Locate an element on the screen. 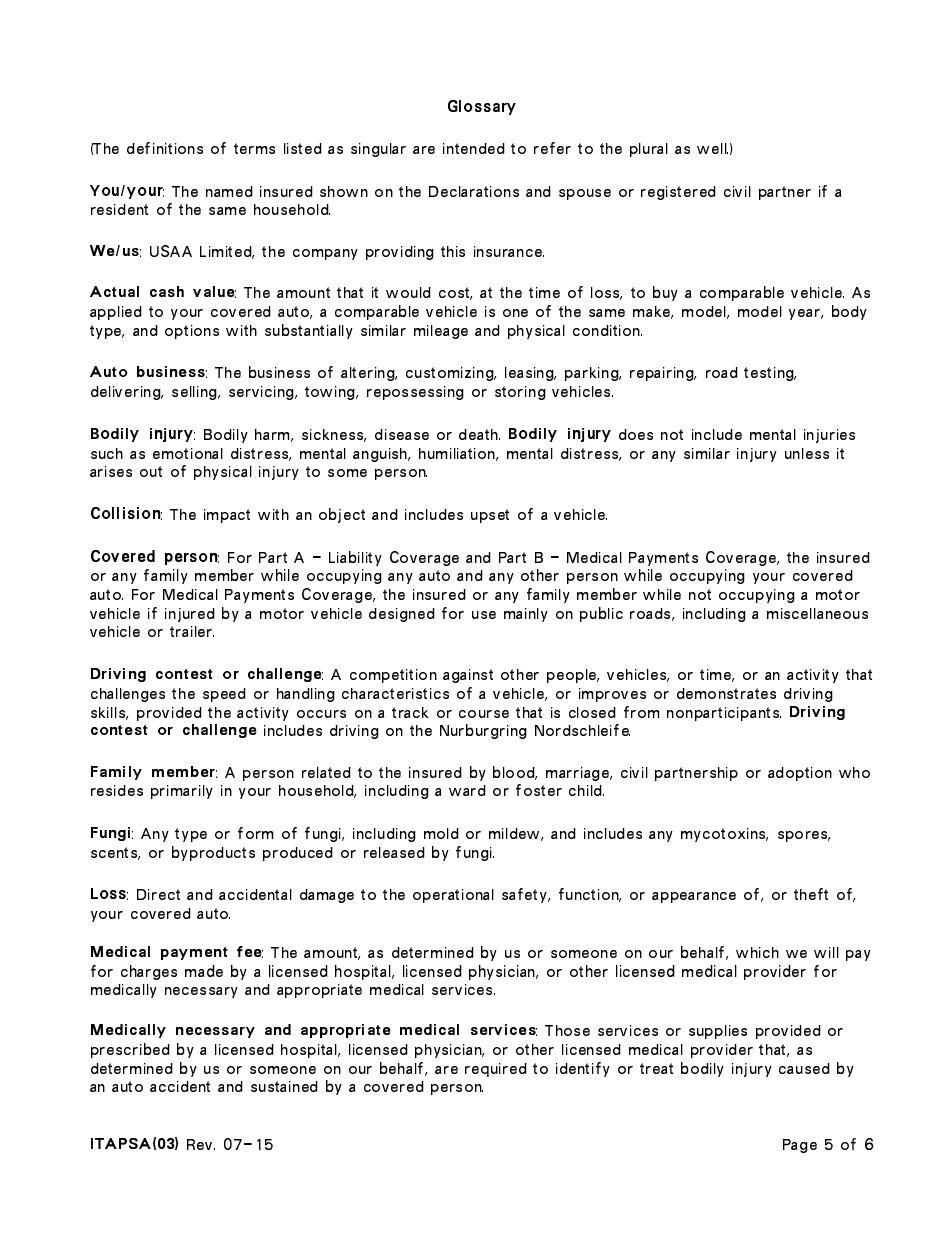 The width and height of the screenshot is (952, 1233). Declarations is located at coordinates (474, 191).
